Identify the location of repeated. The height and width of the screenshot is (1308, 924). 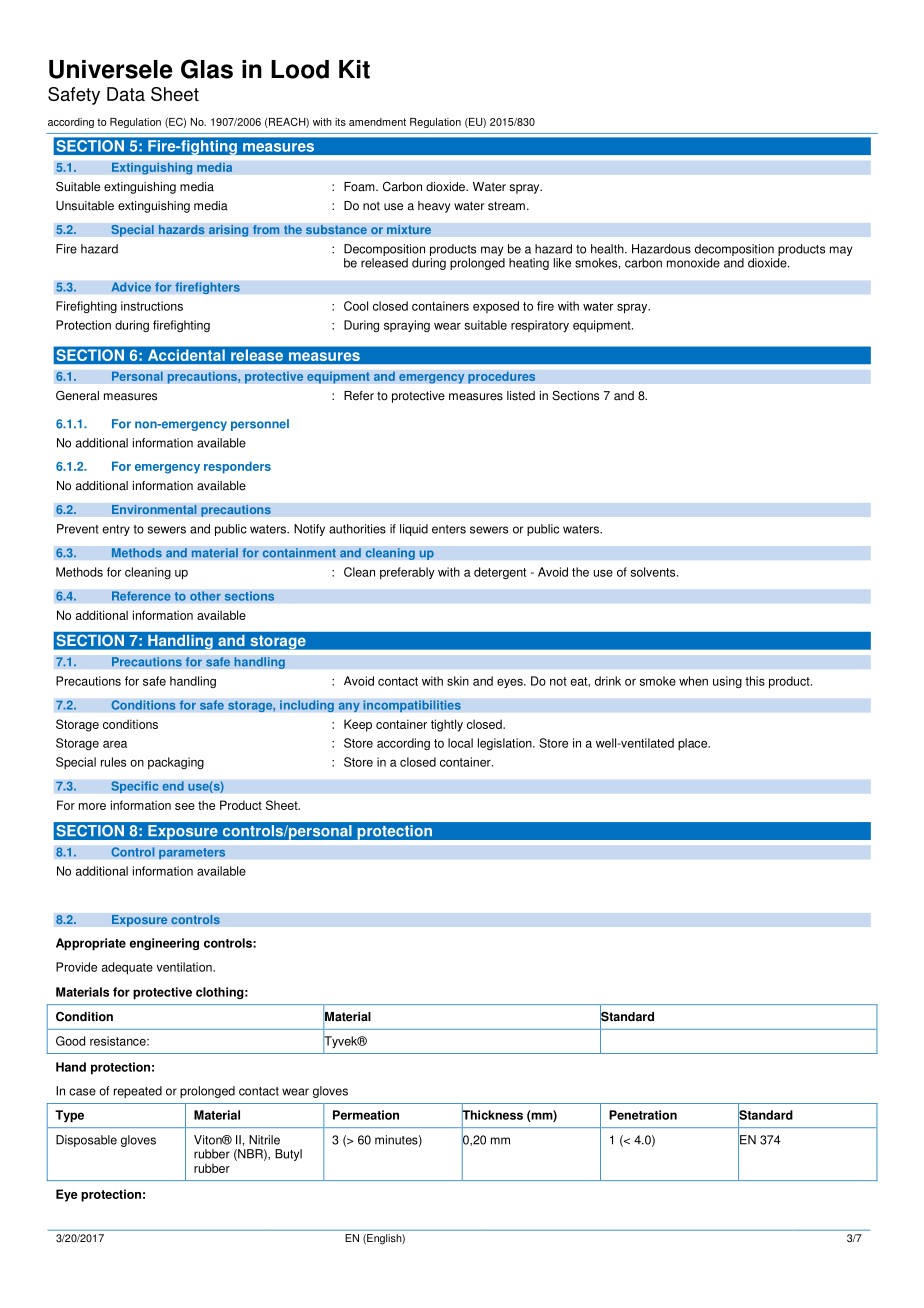
(138, 1092).
